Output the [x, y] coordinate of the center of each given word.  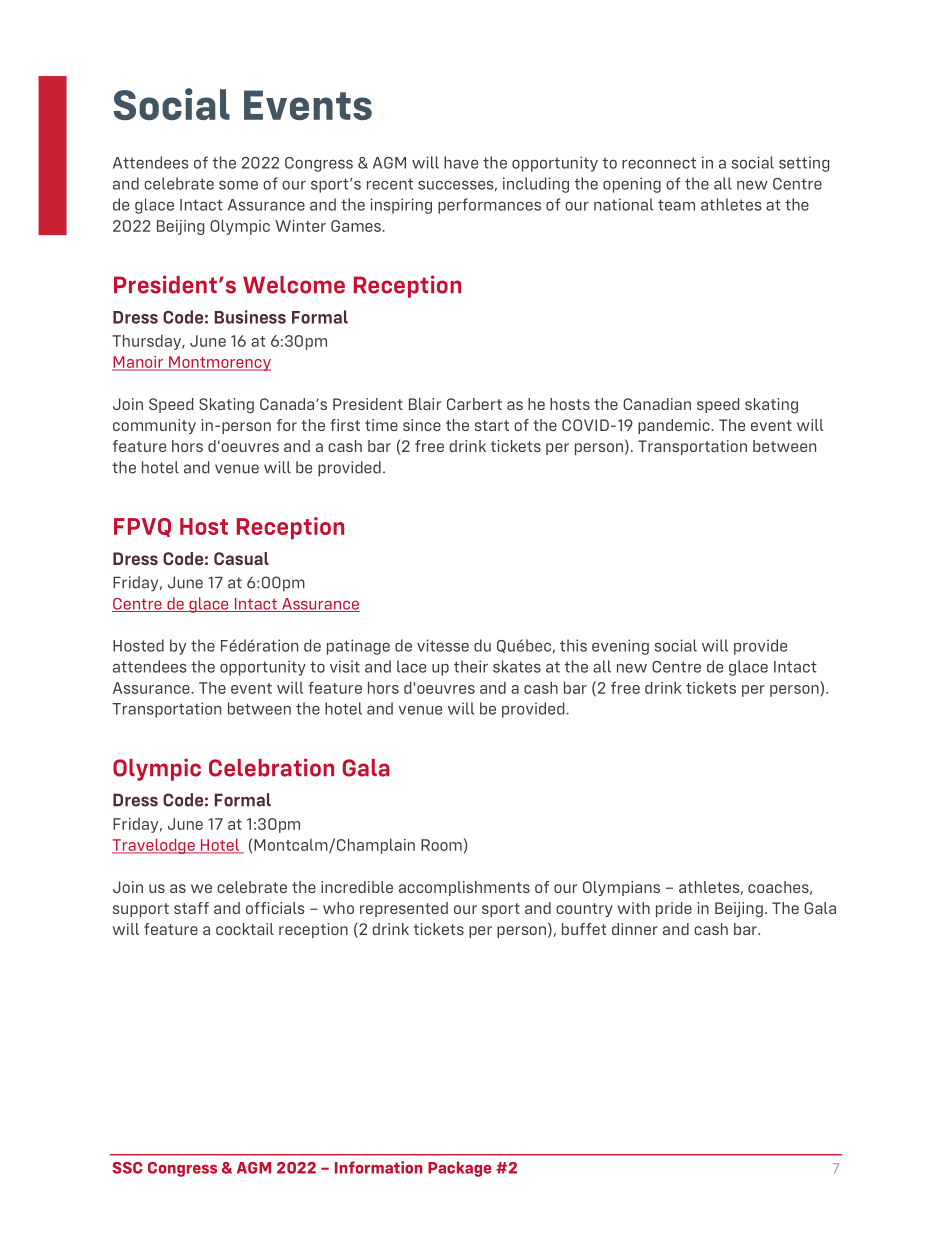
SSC [127, 1168]
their [471, 666]
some [238, 185]
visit [345, 666]
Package [459, 1169]
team [676, 205]
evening [620, 647]
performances [489, 206]
